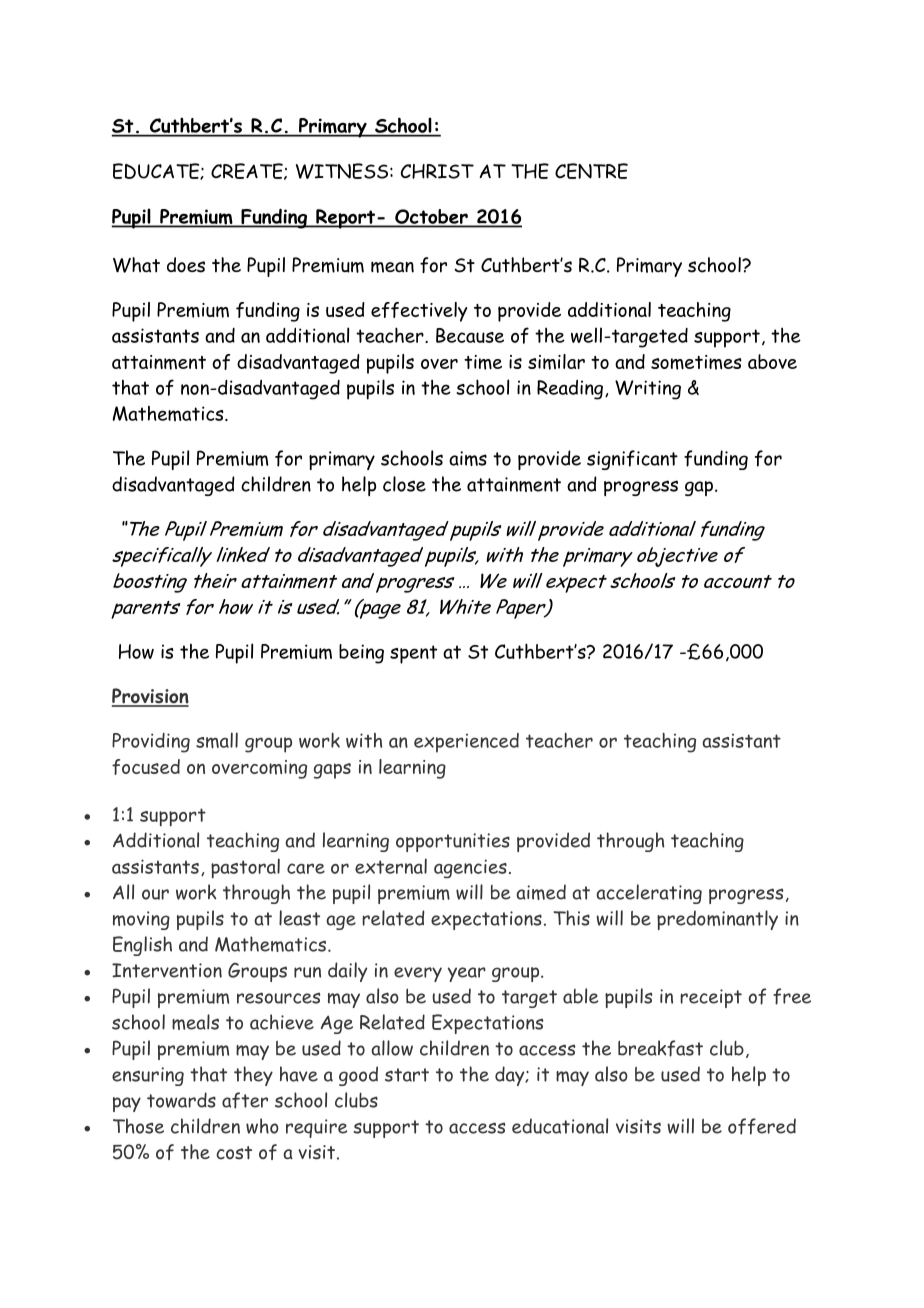  I want to click on start, so click(407, 1075).
